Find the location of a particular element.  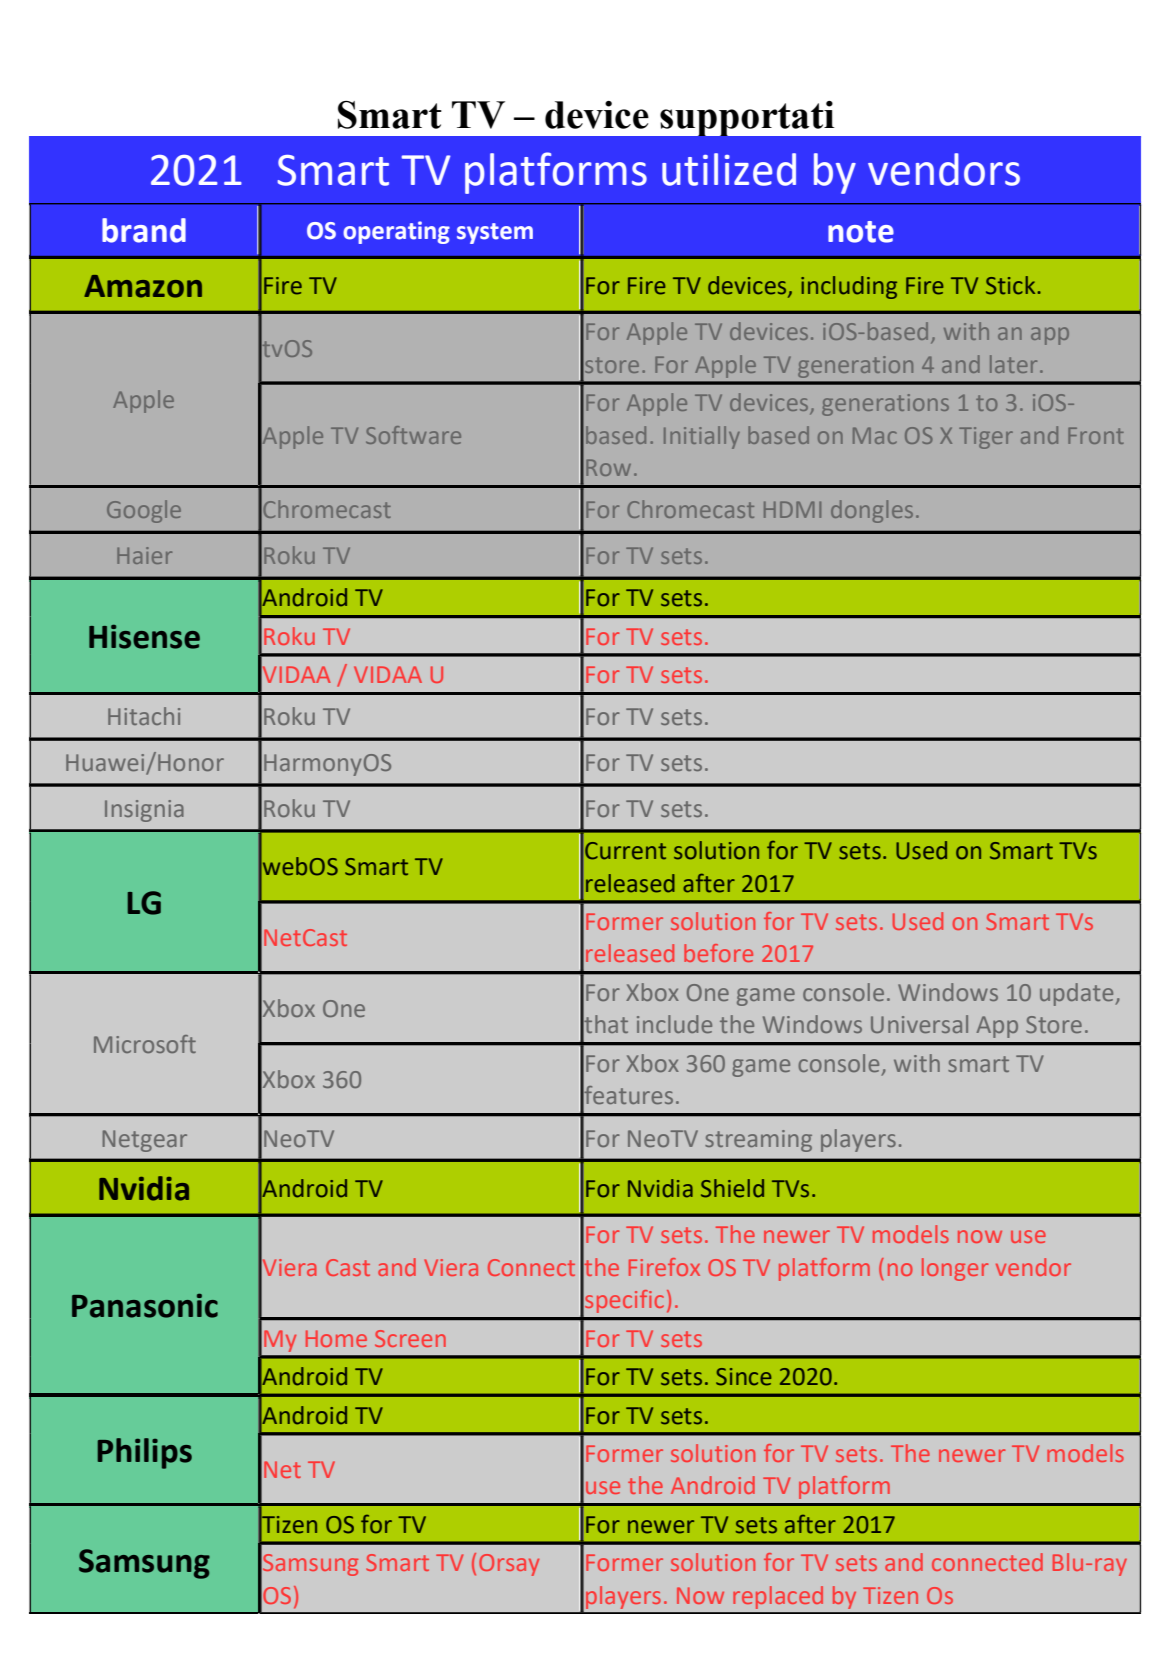

Google is located at coordinates (144, 511).
